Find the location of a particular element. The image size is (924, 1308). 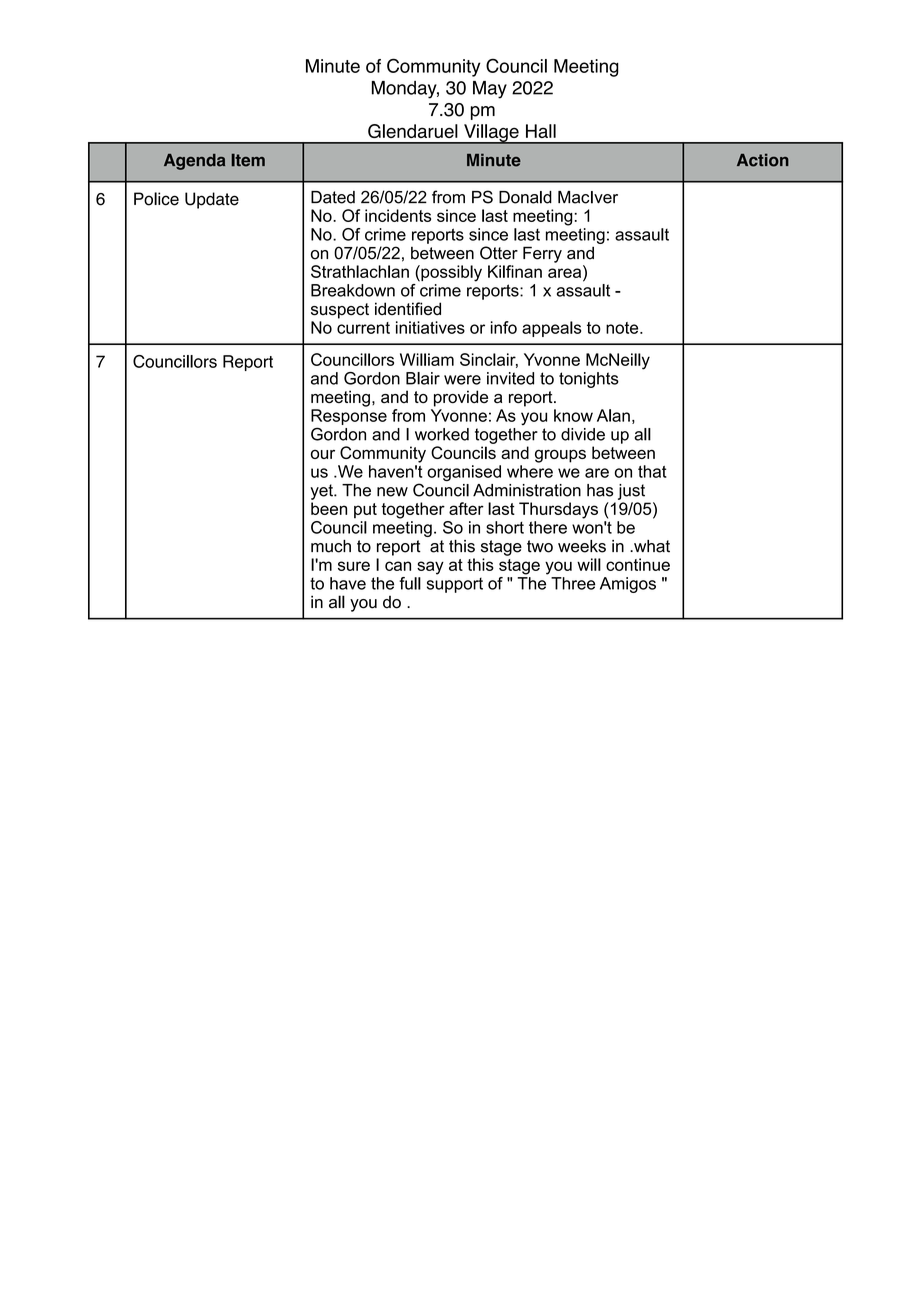

that is located at coordinates (652, 471).
